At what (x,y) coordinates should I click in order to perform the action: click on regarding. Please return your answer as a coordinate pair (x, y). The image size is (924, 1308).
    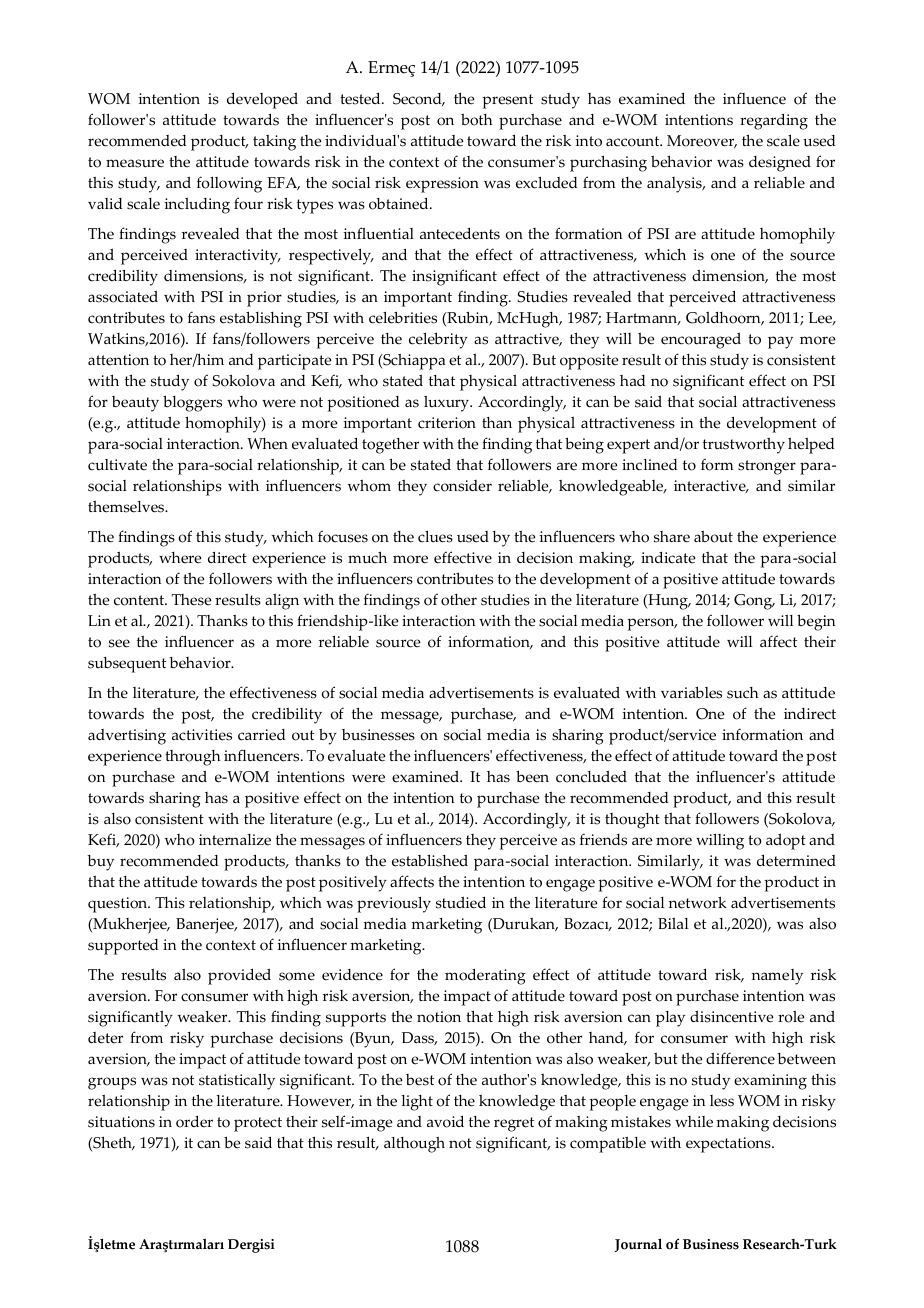
    Looking at the image, I should click on (774, 121).
